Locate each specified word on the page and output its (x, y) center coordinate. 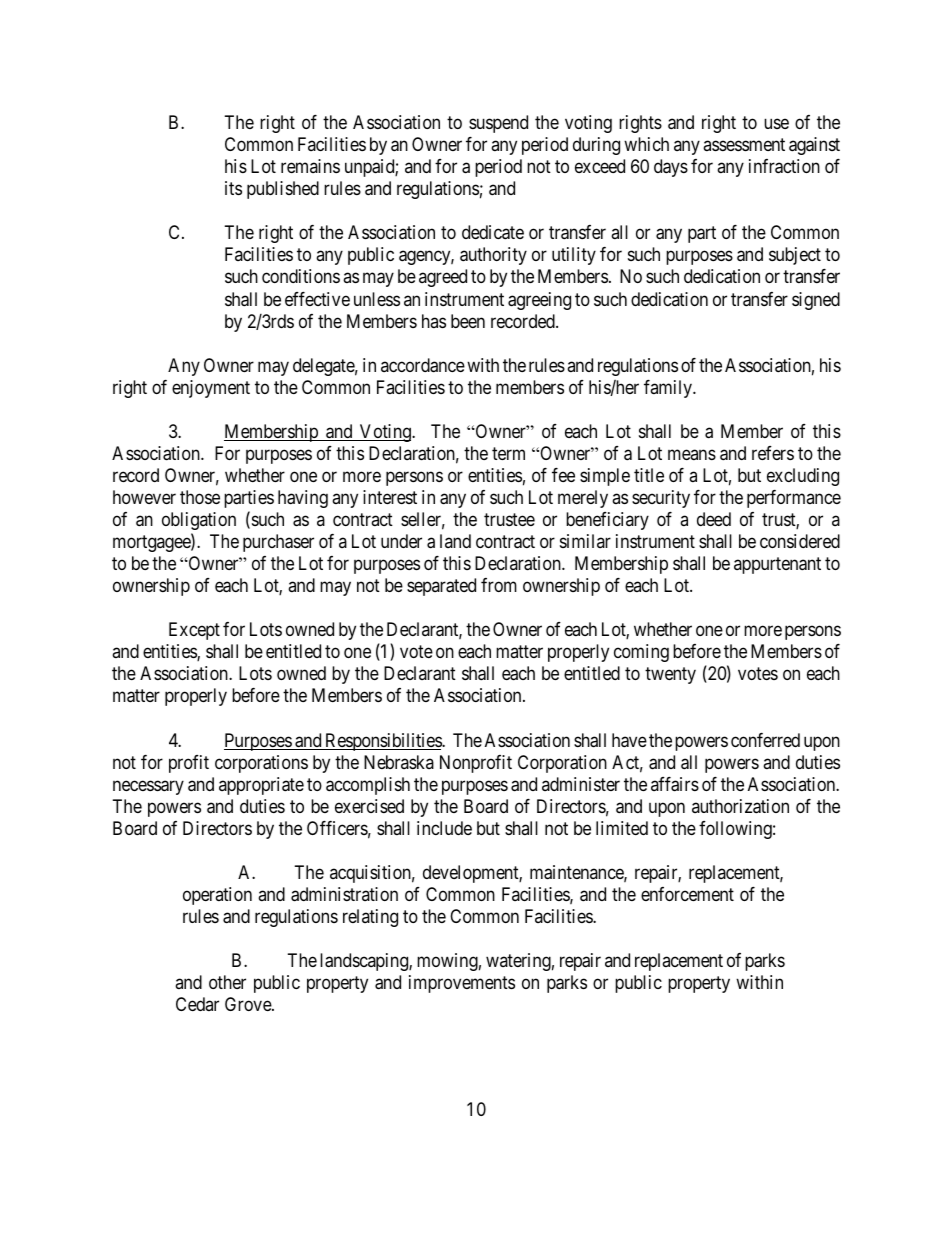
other (227, 982)
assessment (744, 144)
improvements (462, 984)
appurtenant (777, 565)
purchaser (278, 543)
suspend (498, 124)
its (233, 188)
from (499, 585)
